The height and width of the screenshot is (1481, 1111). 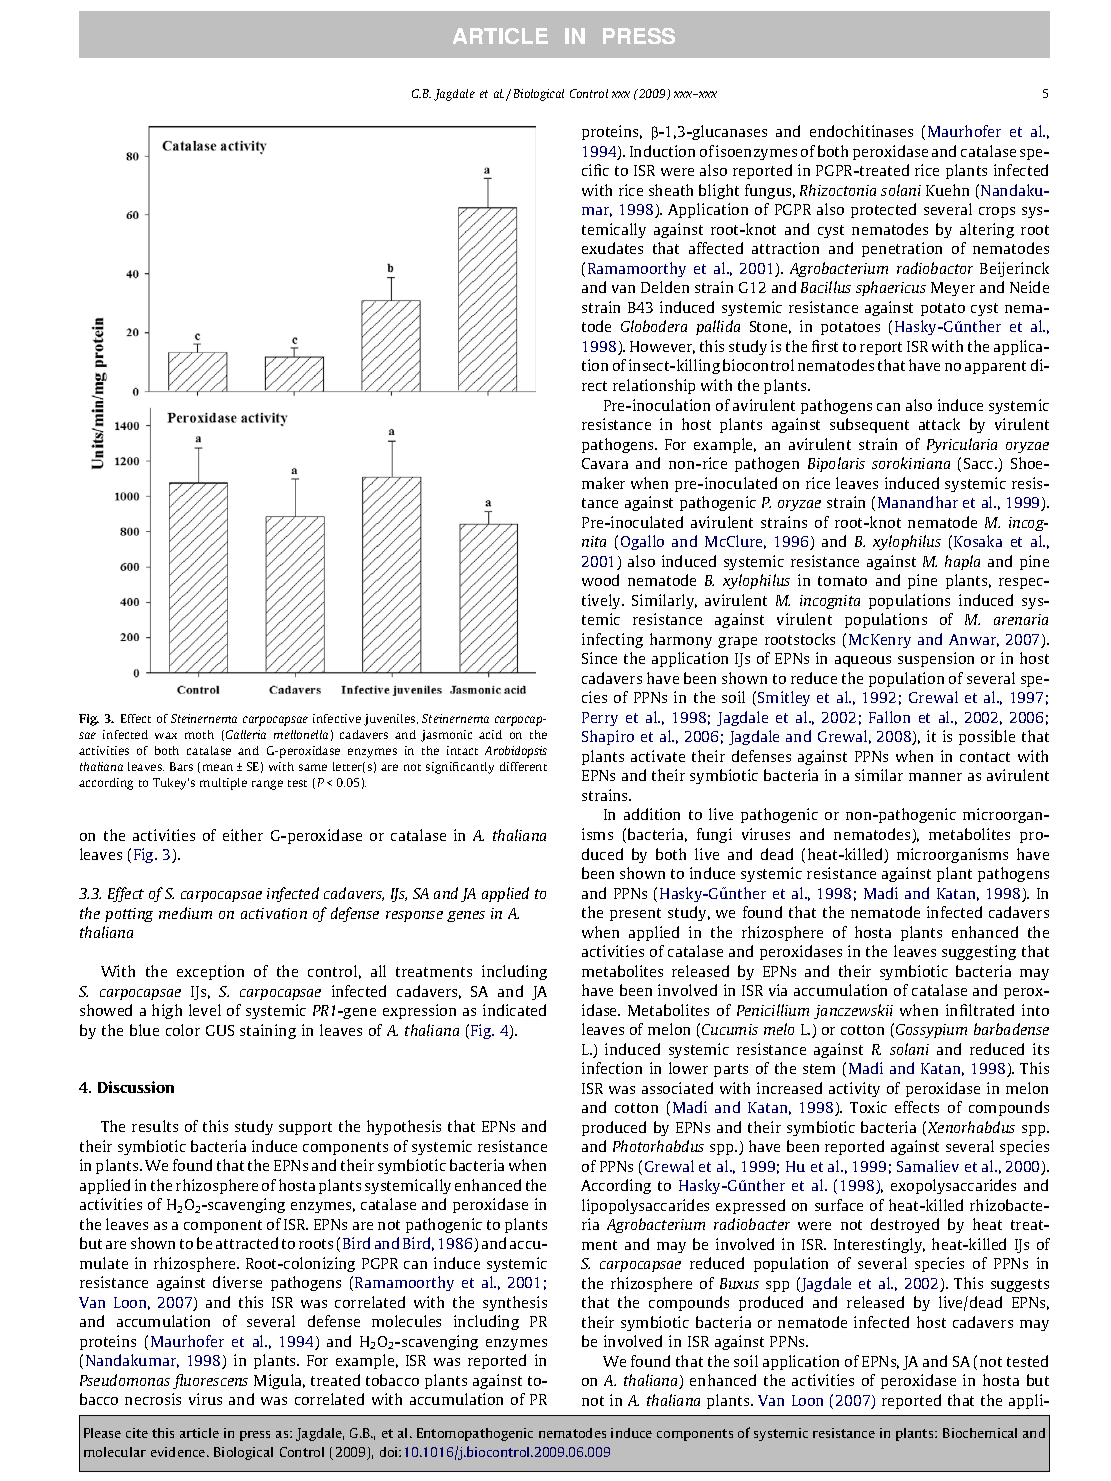 I want to click on synthesis, so click(x=515, y=1303).
